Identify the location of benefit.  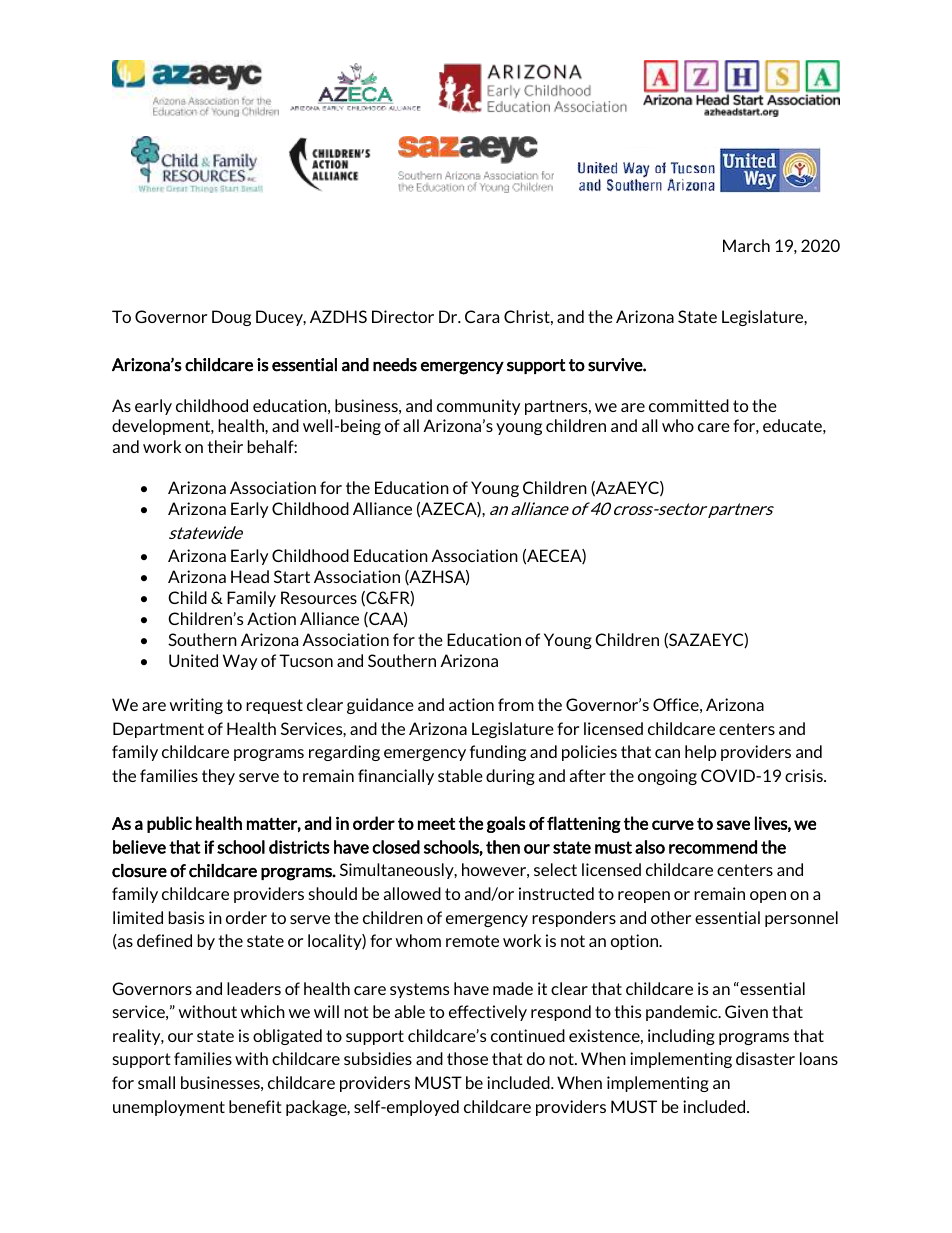
(255, 1106).
